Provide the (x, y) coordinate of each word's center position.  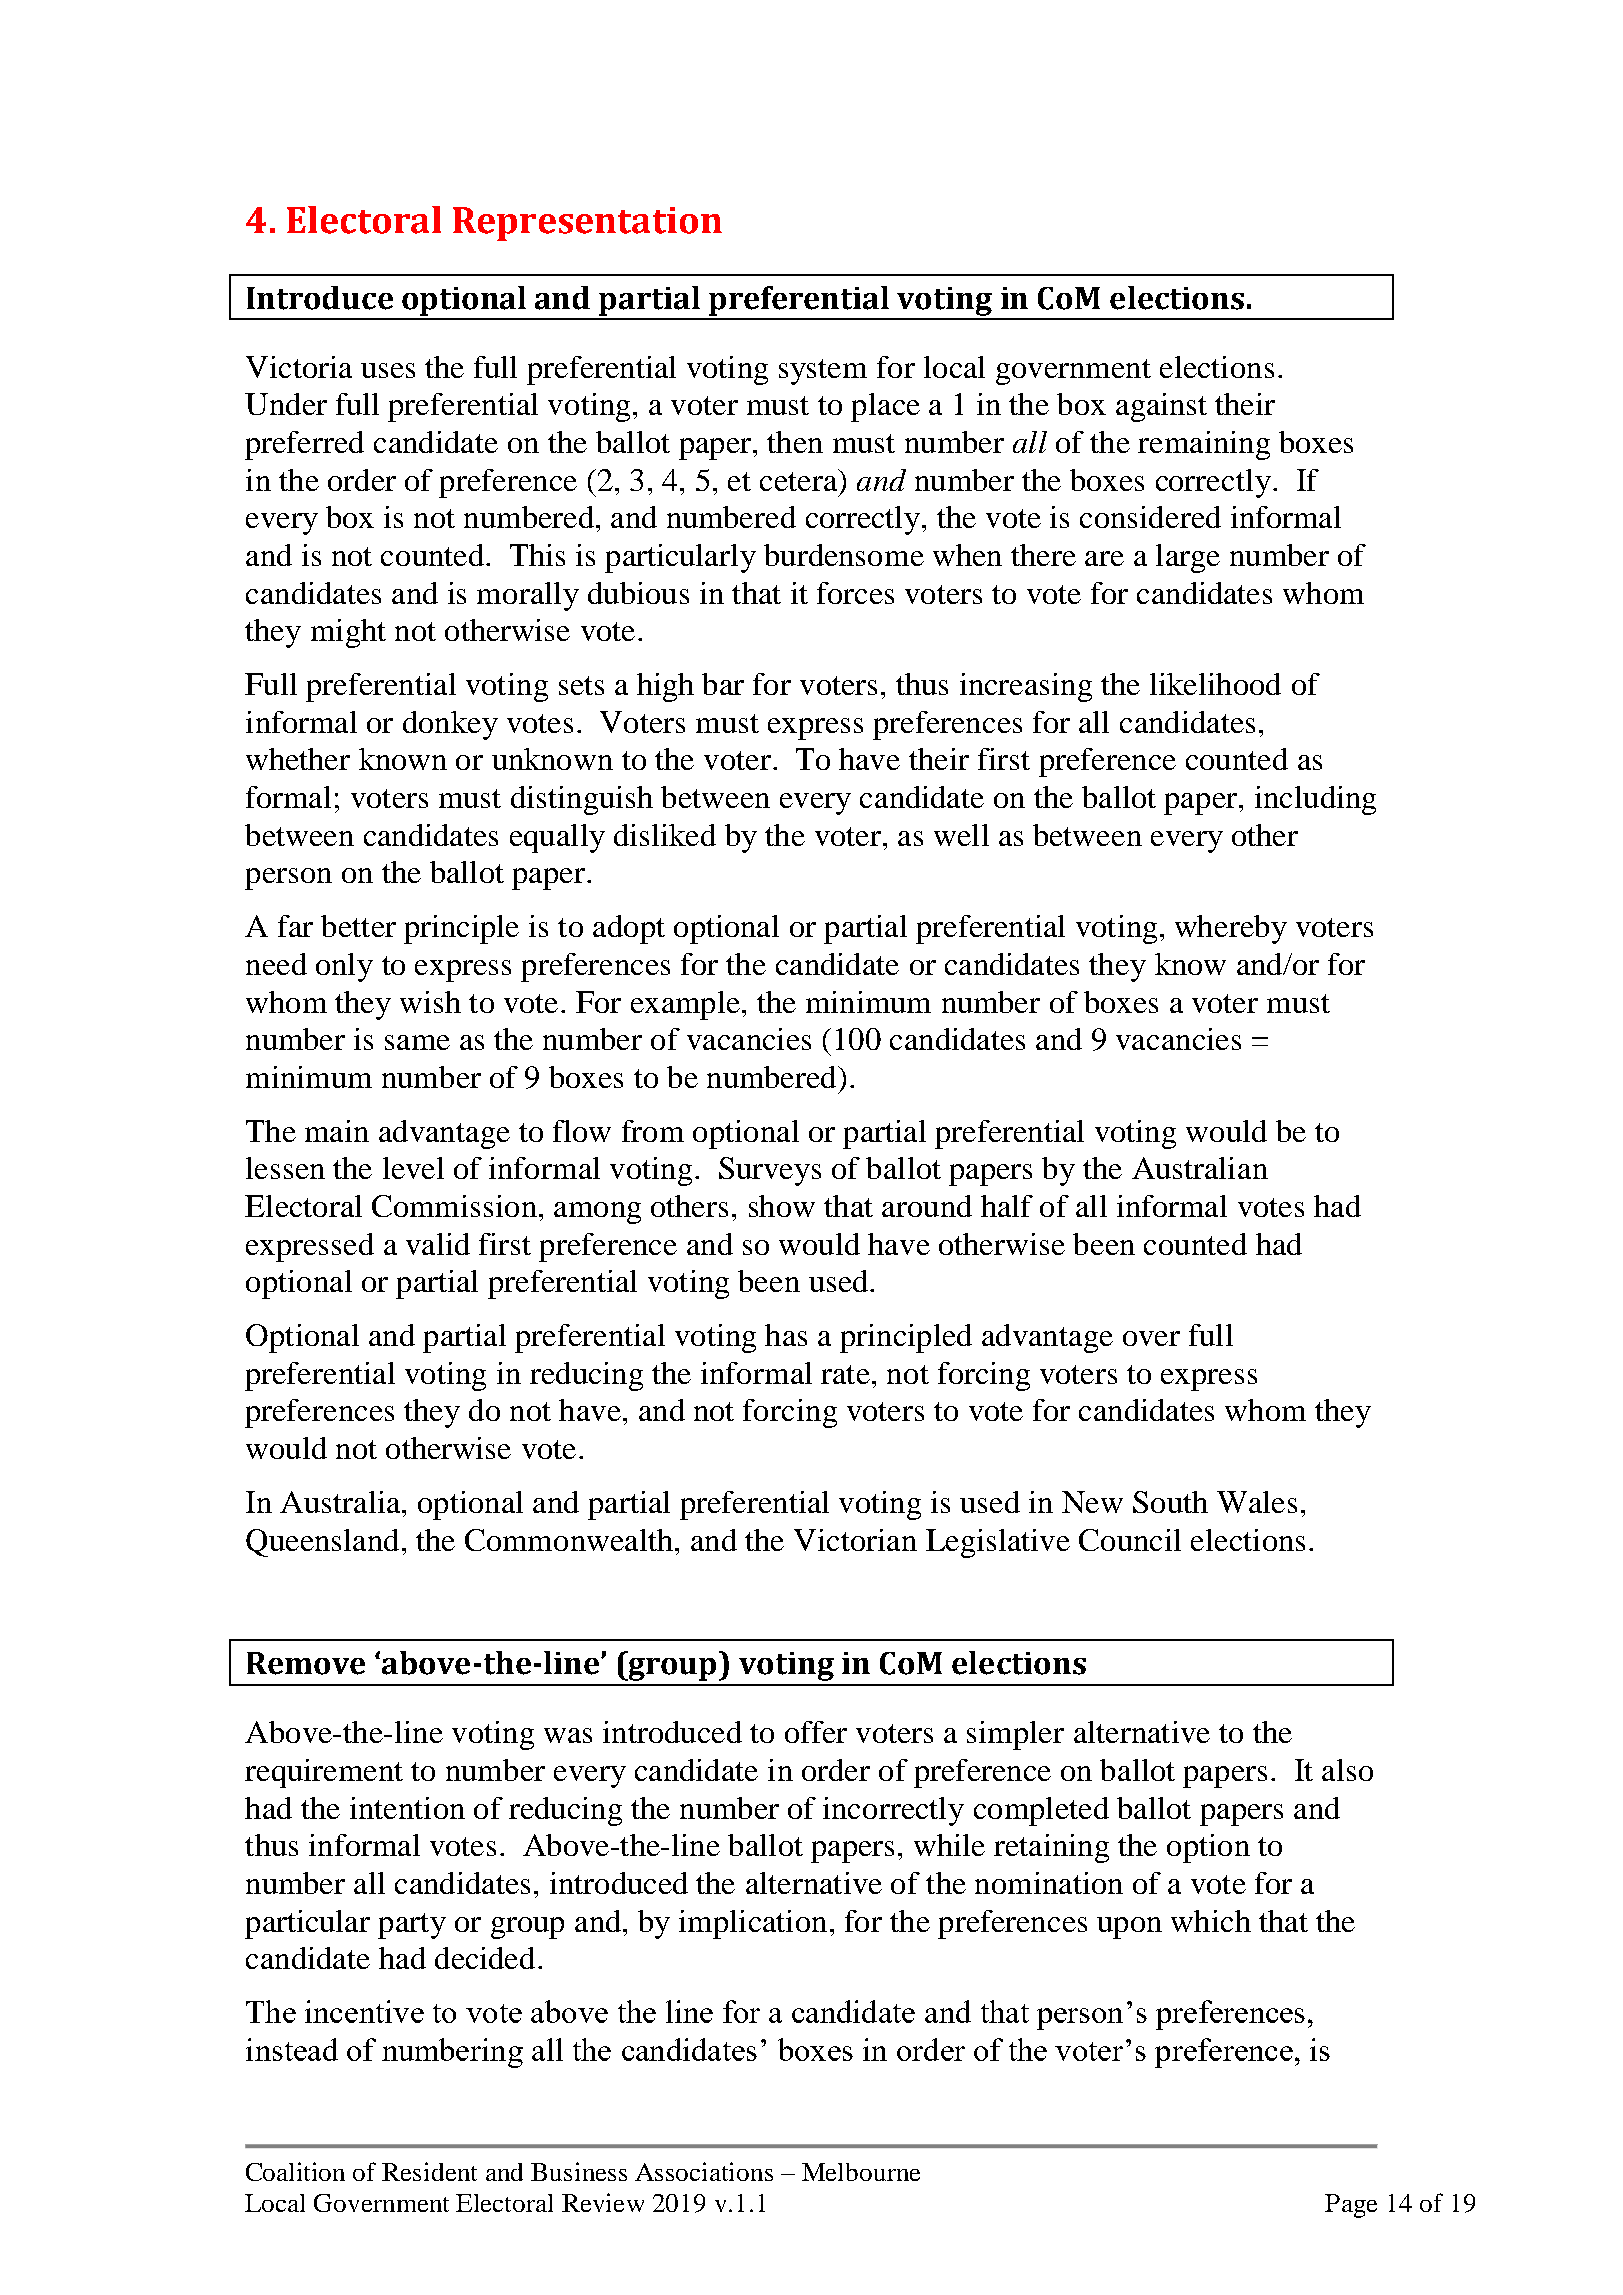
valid (438, 1244)
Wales (1257, 1502)
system (823, 372)
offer (816, 1732)
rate (845, 1374)
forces (855, 593)
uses (388, 370)
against (1161, 407)
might (348, 633)
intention (407, 1808)
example (685, 1005)
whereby (1231, 929)
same (417, 1042)
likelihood (1215, 684)
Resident (429, 2171)
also (1347, 1770)
